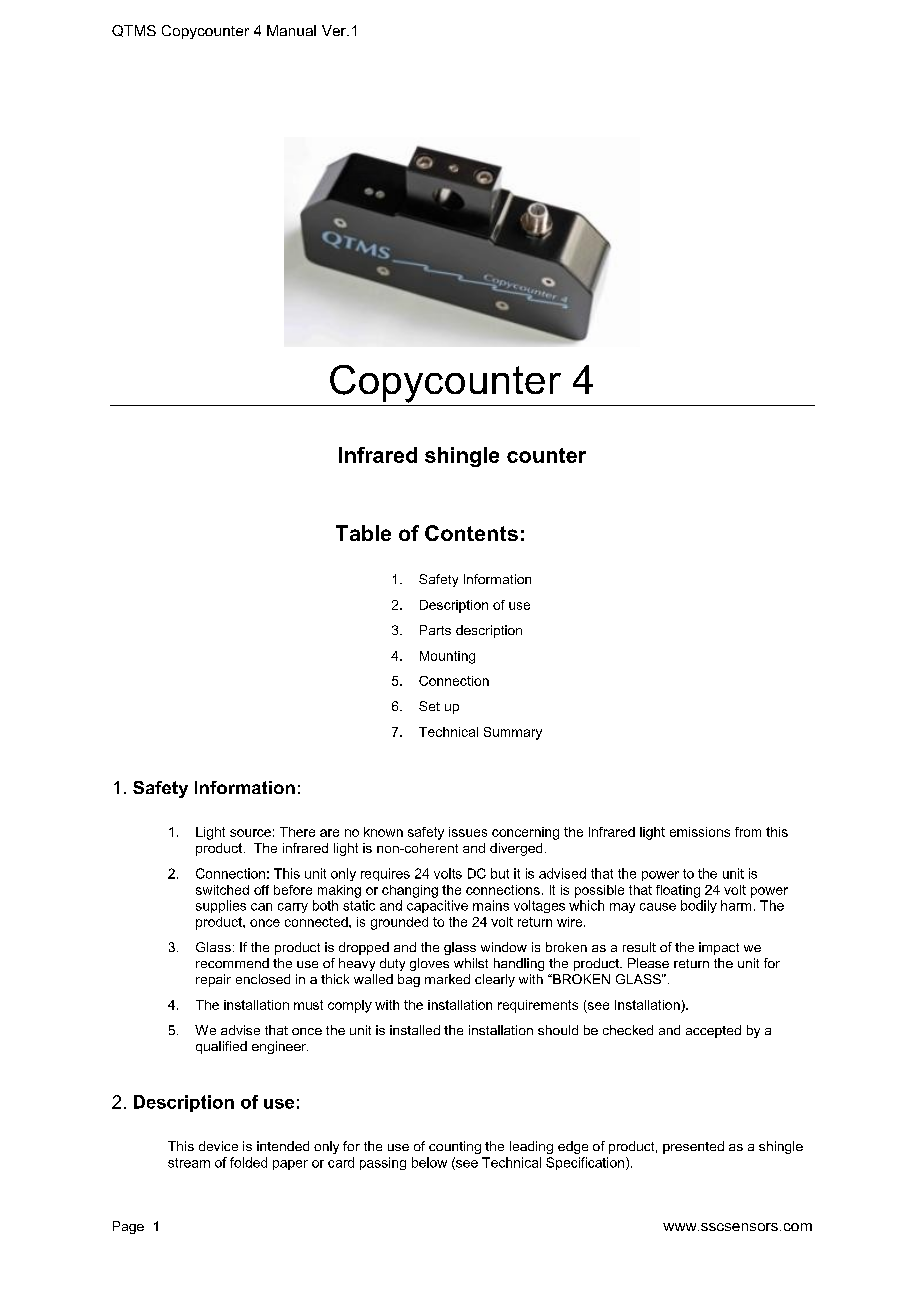  What do you see at coordinates (189, 1163) in the page?
I see `stream` at bounding box center [189, 1163].
